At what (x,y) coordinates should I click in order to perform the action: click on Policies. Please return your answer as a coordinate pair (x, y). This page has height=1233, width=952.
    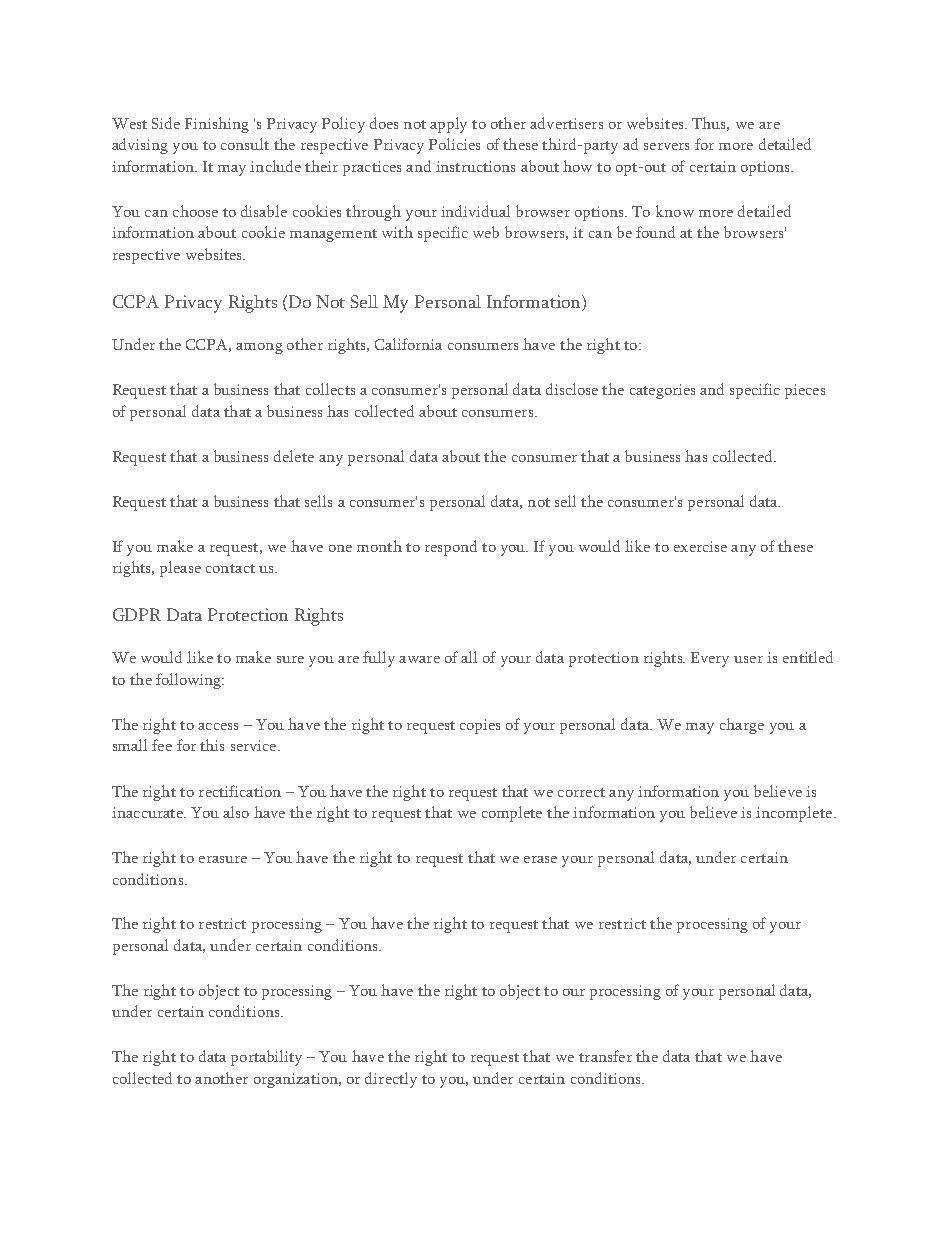
    Looking at the image, I should click on (454, 144).
